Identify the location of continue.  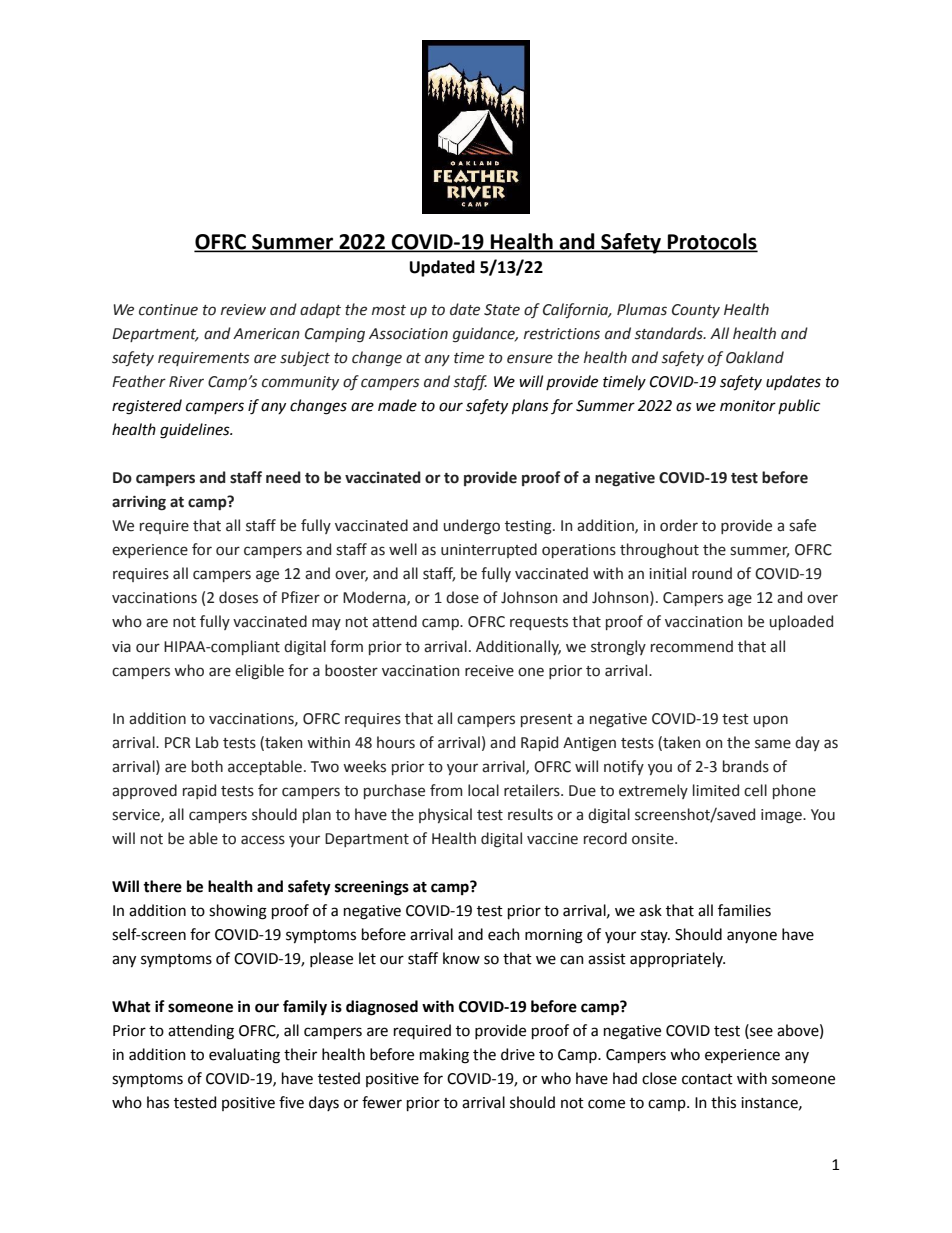
(168, 310).
